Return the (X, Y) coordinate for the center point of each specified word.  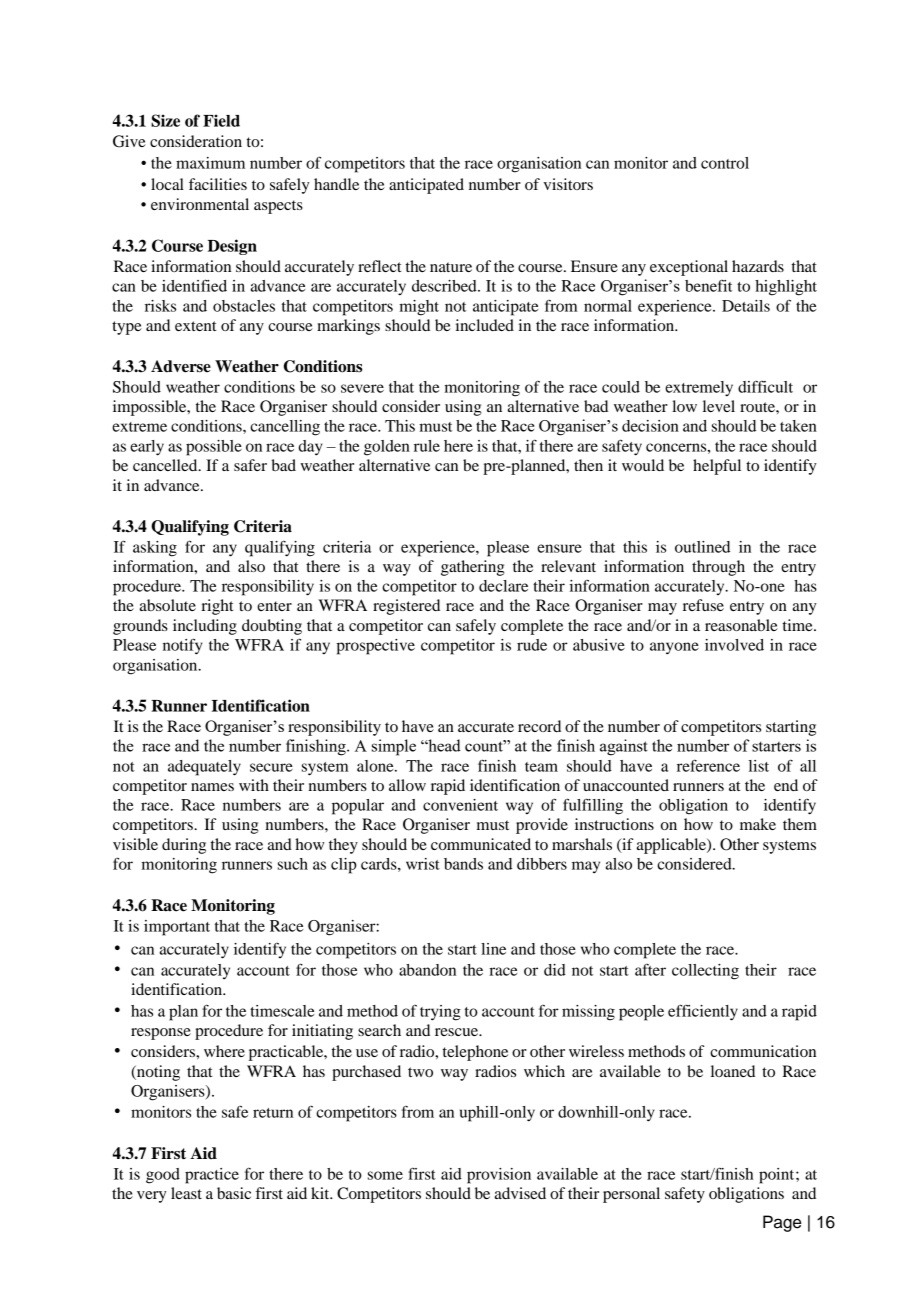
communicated (481, 844)
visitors (568, 184)
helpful (717, 467)
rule (427, 446)
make (758, 824)
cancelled (166, 465)
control (725, 163)
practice (212, 1176)
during (184, 846)
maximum (210, 163)
